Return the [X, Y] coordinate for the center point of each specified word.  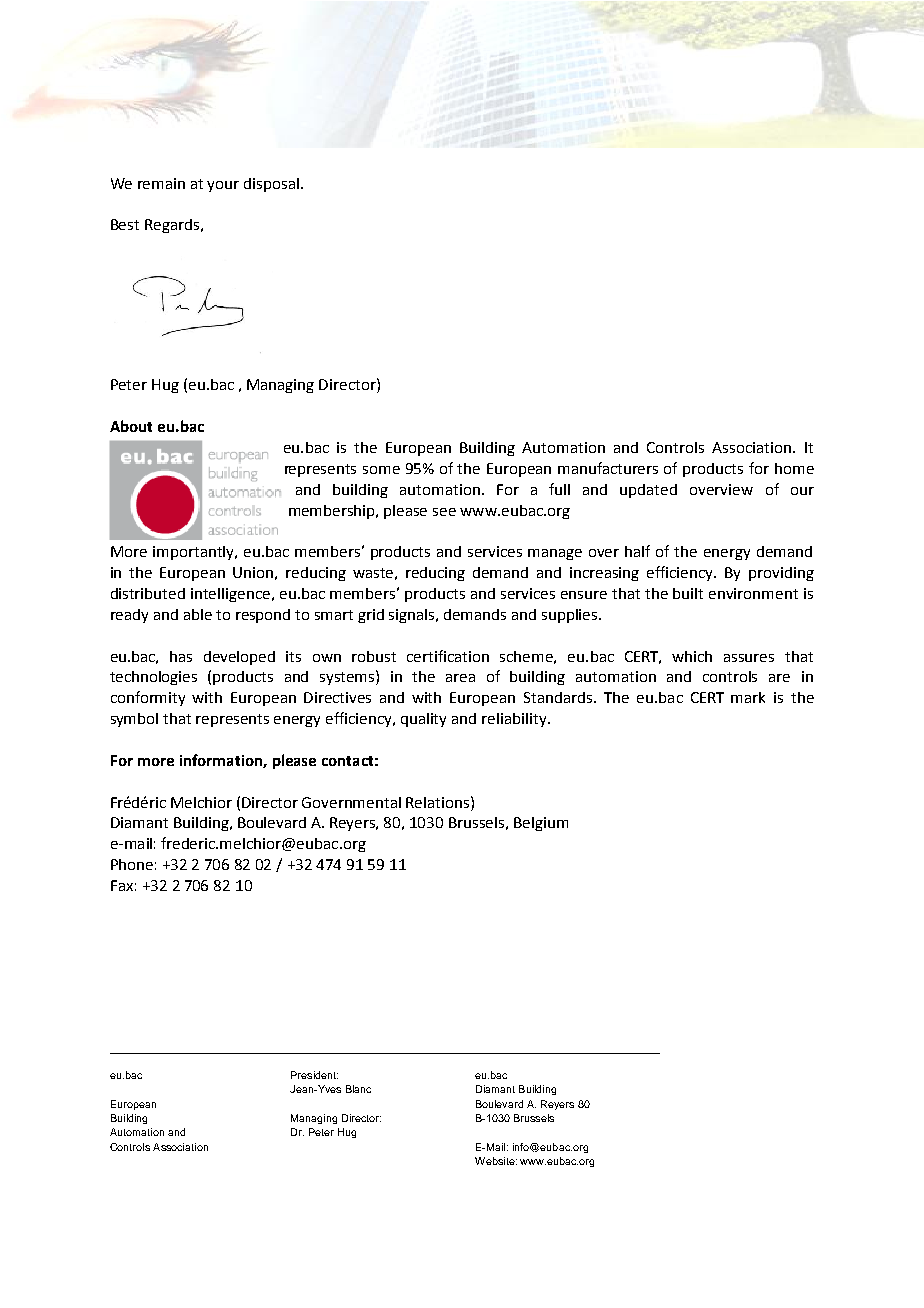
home [794, 468]
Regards [172, 226]
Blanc [358, 1089]
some [381, 470]
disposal [271, 185]
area [460, 678]
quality [423, 720]
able [198, 614]
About [131, 426]
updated [648, 491]
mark [748, 697]
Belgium [541, 824]
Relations [439, 802]
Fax [122, 885]
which [692, 656]
